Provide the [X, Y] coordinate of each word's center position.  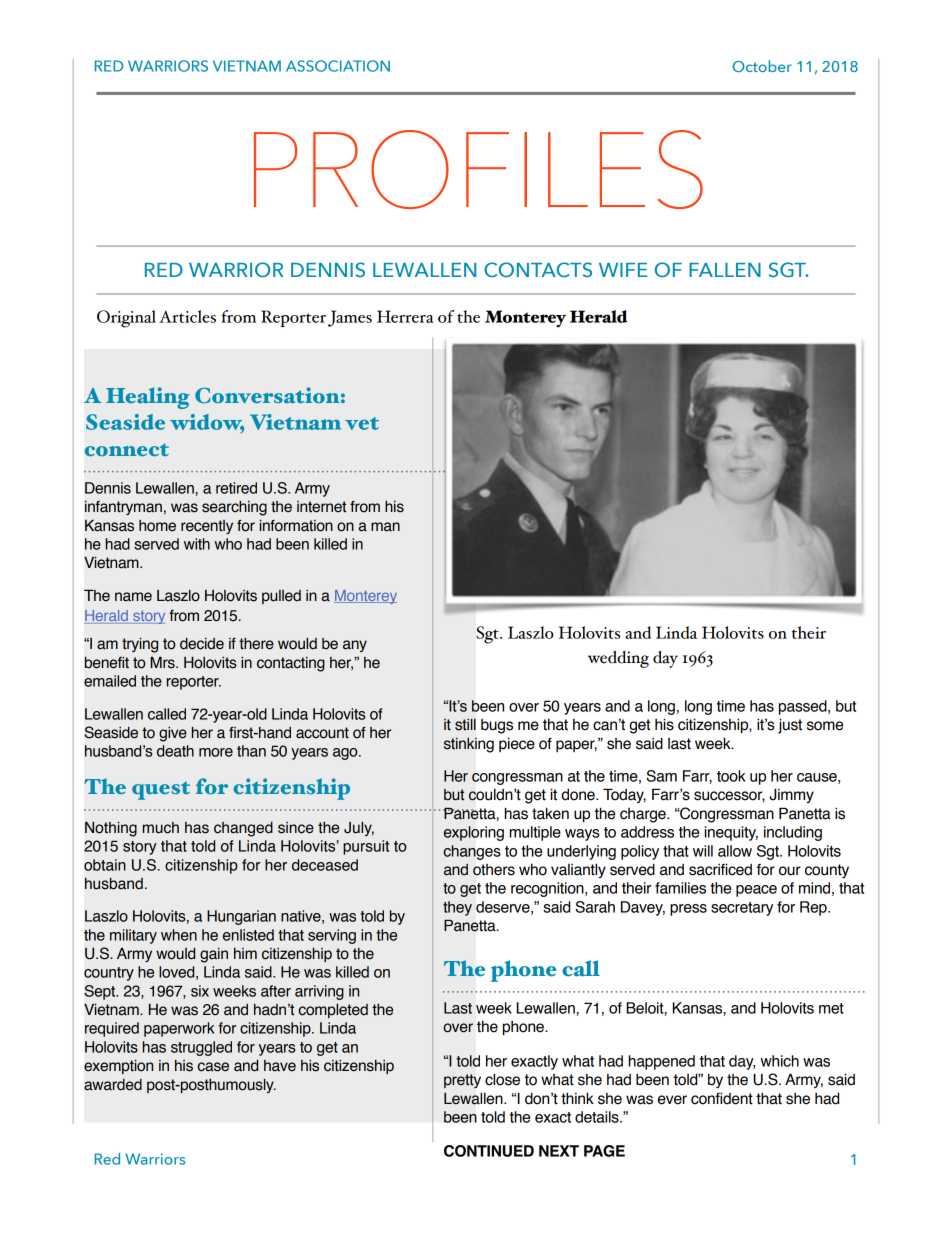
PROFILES [478, 169]
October [762, 66]
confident [722, 1098]
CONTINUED [489, 1151]
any [355, 646]
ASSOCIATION [338, 66]
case [213, 1067]
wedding [618, 659]
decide [202, 644]
